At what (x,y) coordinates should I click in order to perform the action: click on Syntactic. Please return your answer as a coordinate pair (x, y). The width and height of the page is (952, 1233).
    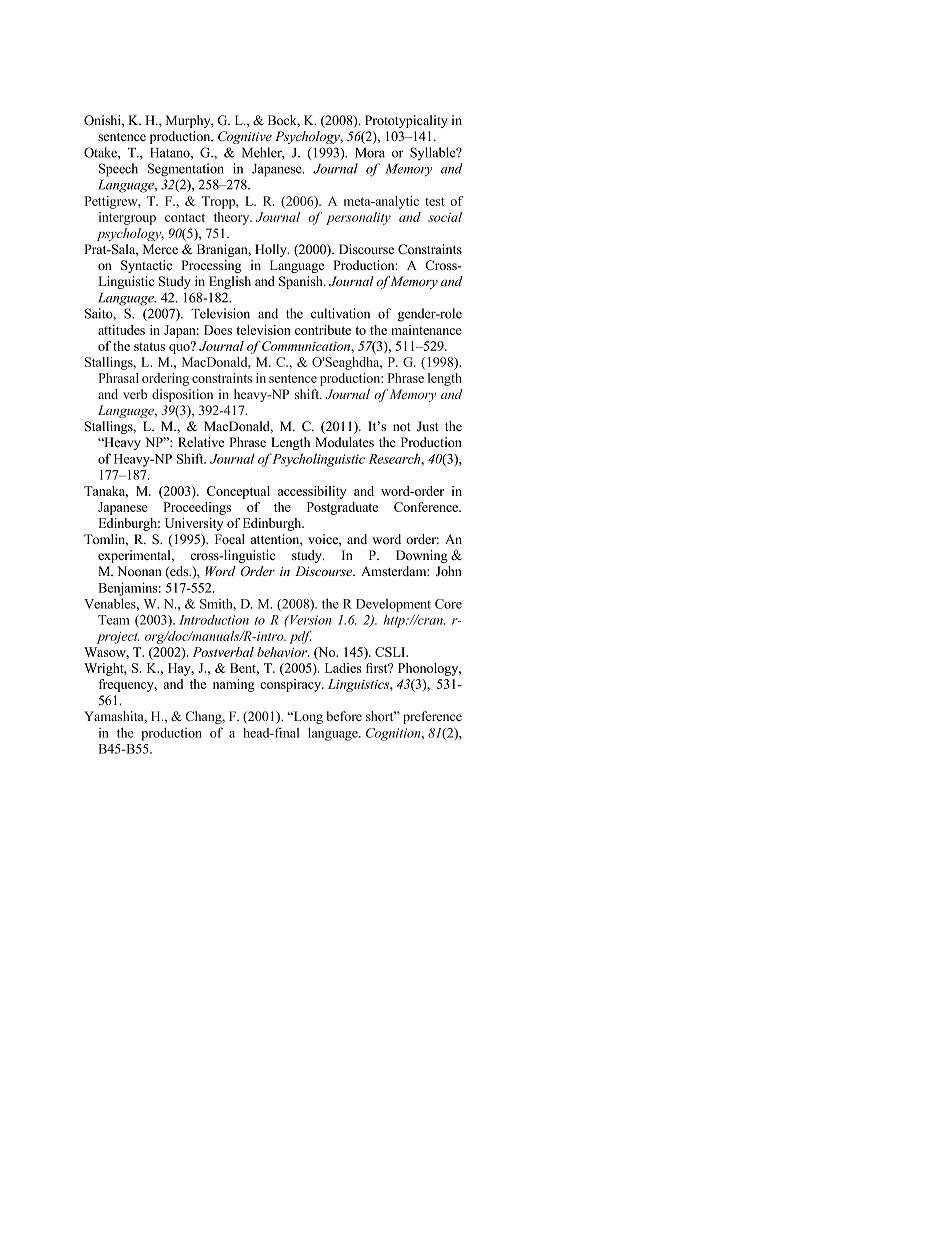
    Looking at the image, I should click on (146, 266).
